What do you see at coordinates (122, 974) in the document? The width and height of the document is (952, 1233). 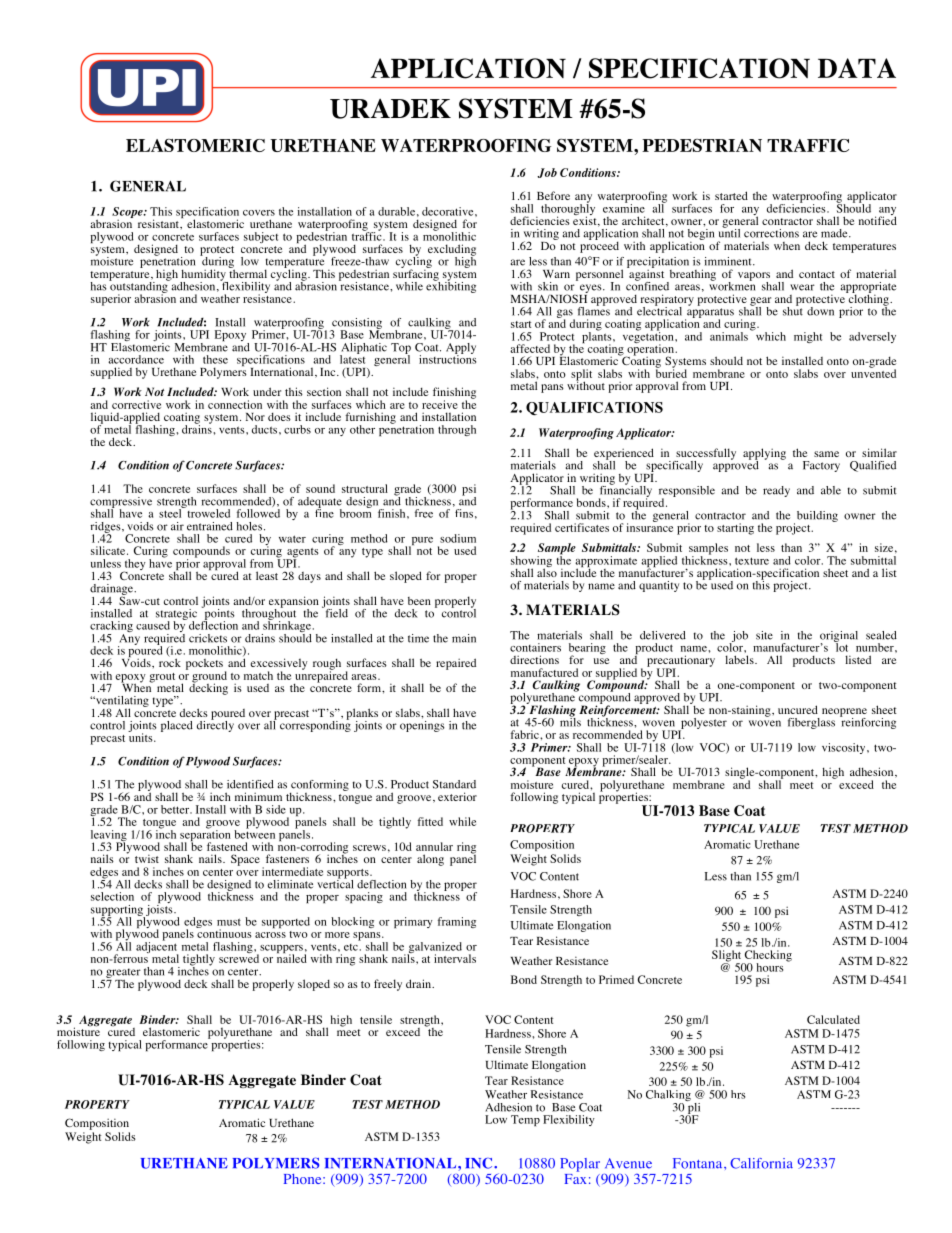 I see `greater` at bounding box center [122, 974].
